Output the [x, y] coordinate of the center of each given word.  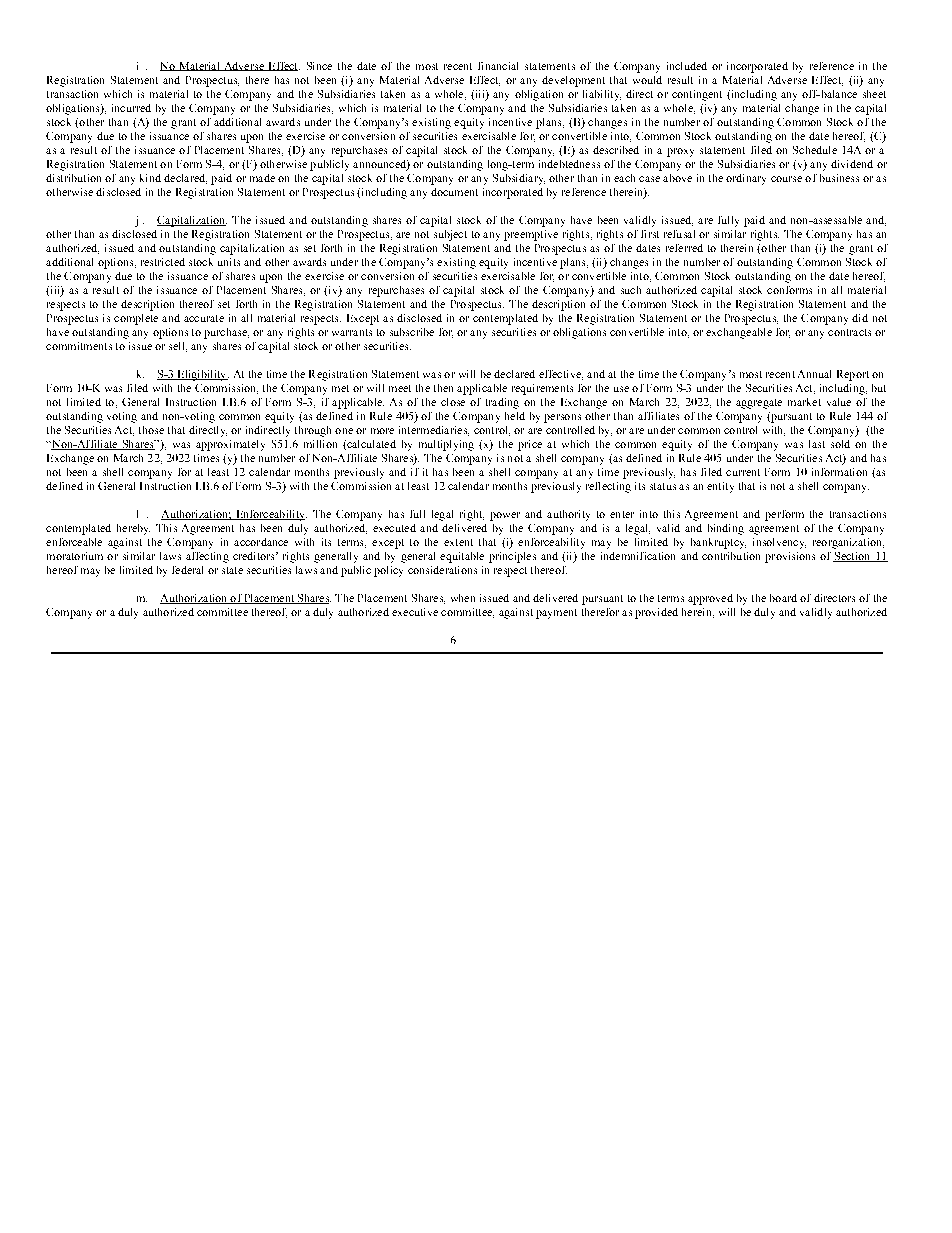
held [515, 416]
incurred [131, 108]
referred [684, 248]
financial [498, 66]
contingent [697, 95]
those [151, 430]
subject [450, 235]
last [817, 444]
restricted [163, 262]
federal [187, 570]
